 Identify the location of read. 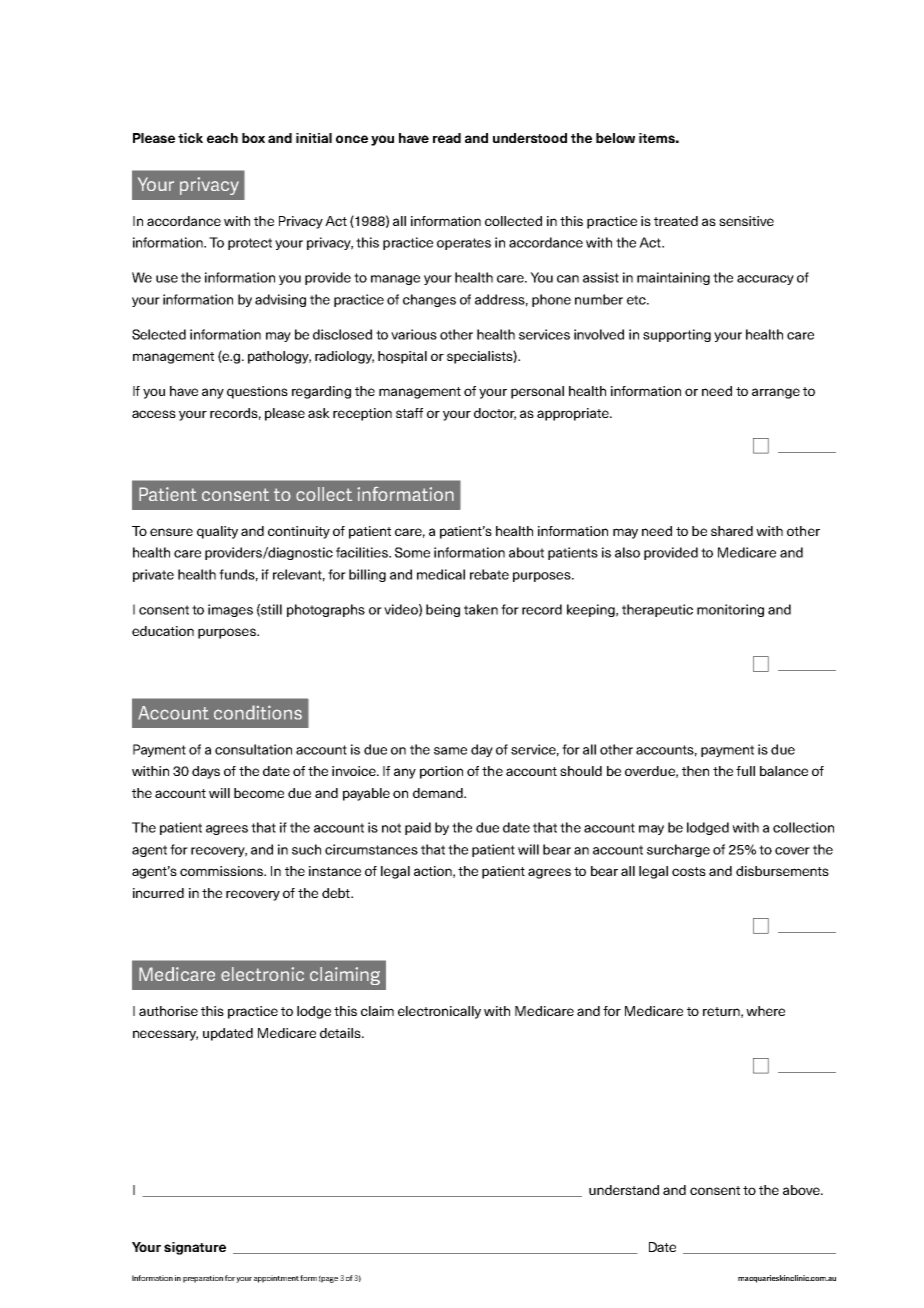
(447, 138).
